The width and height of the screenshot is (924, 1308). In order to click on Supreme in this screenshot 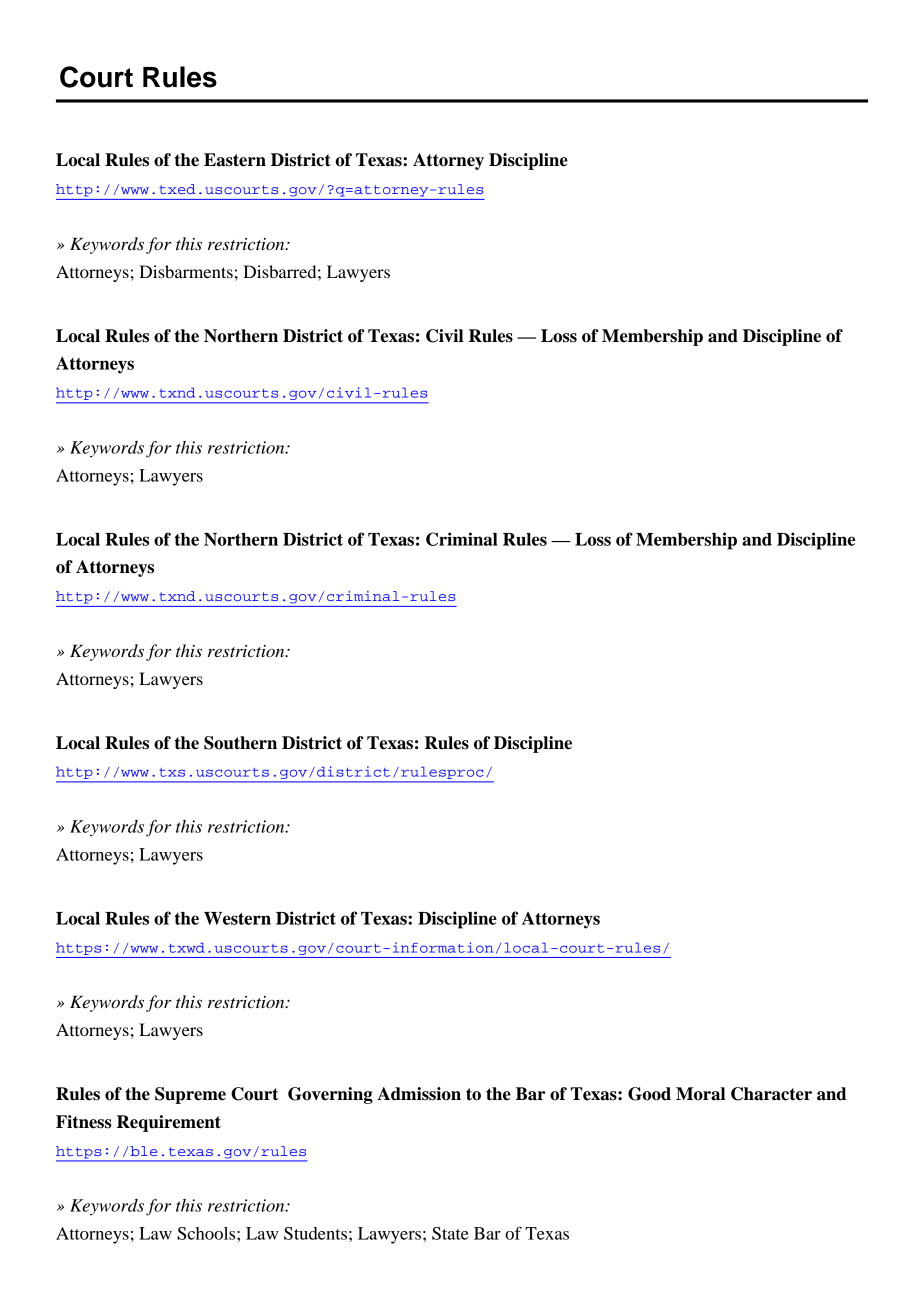, I will do `click(190, 1095)`.
